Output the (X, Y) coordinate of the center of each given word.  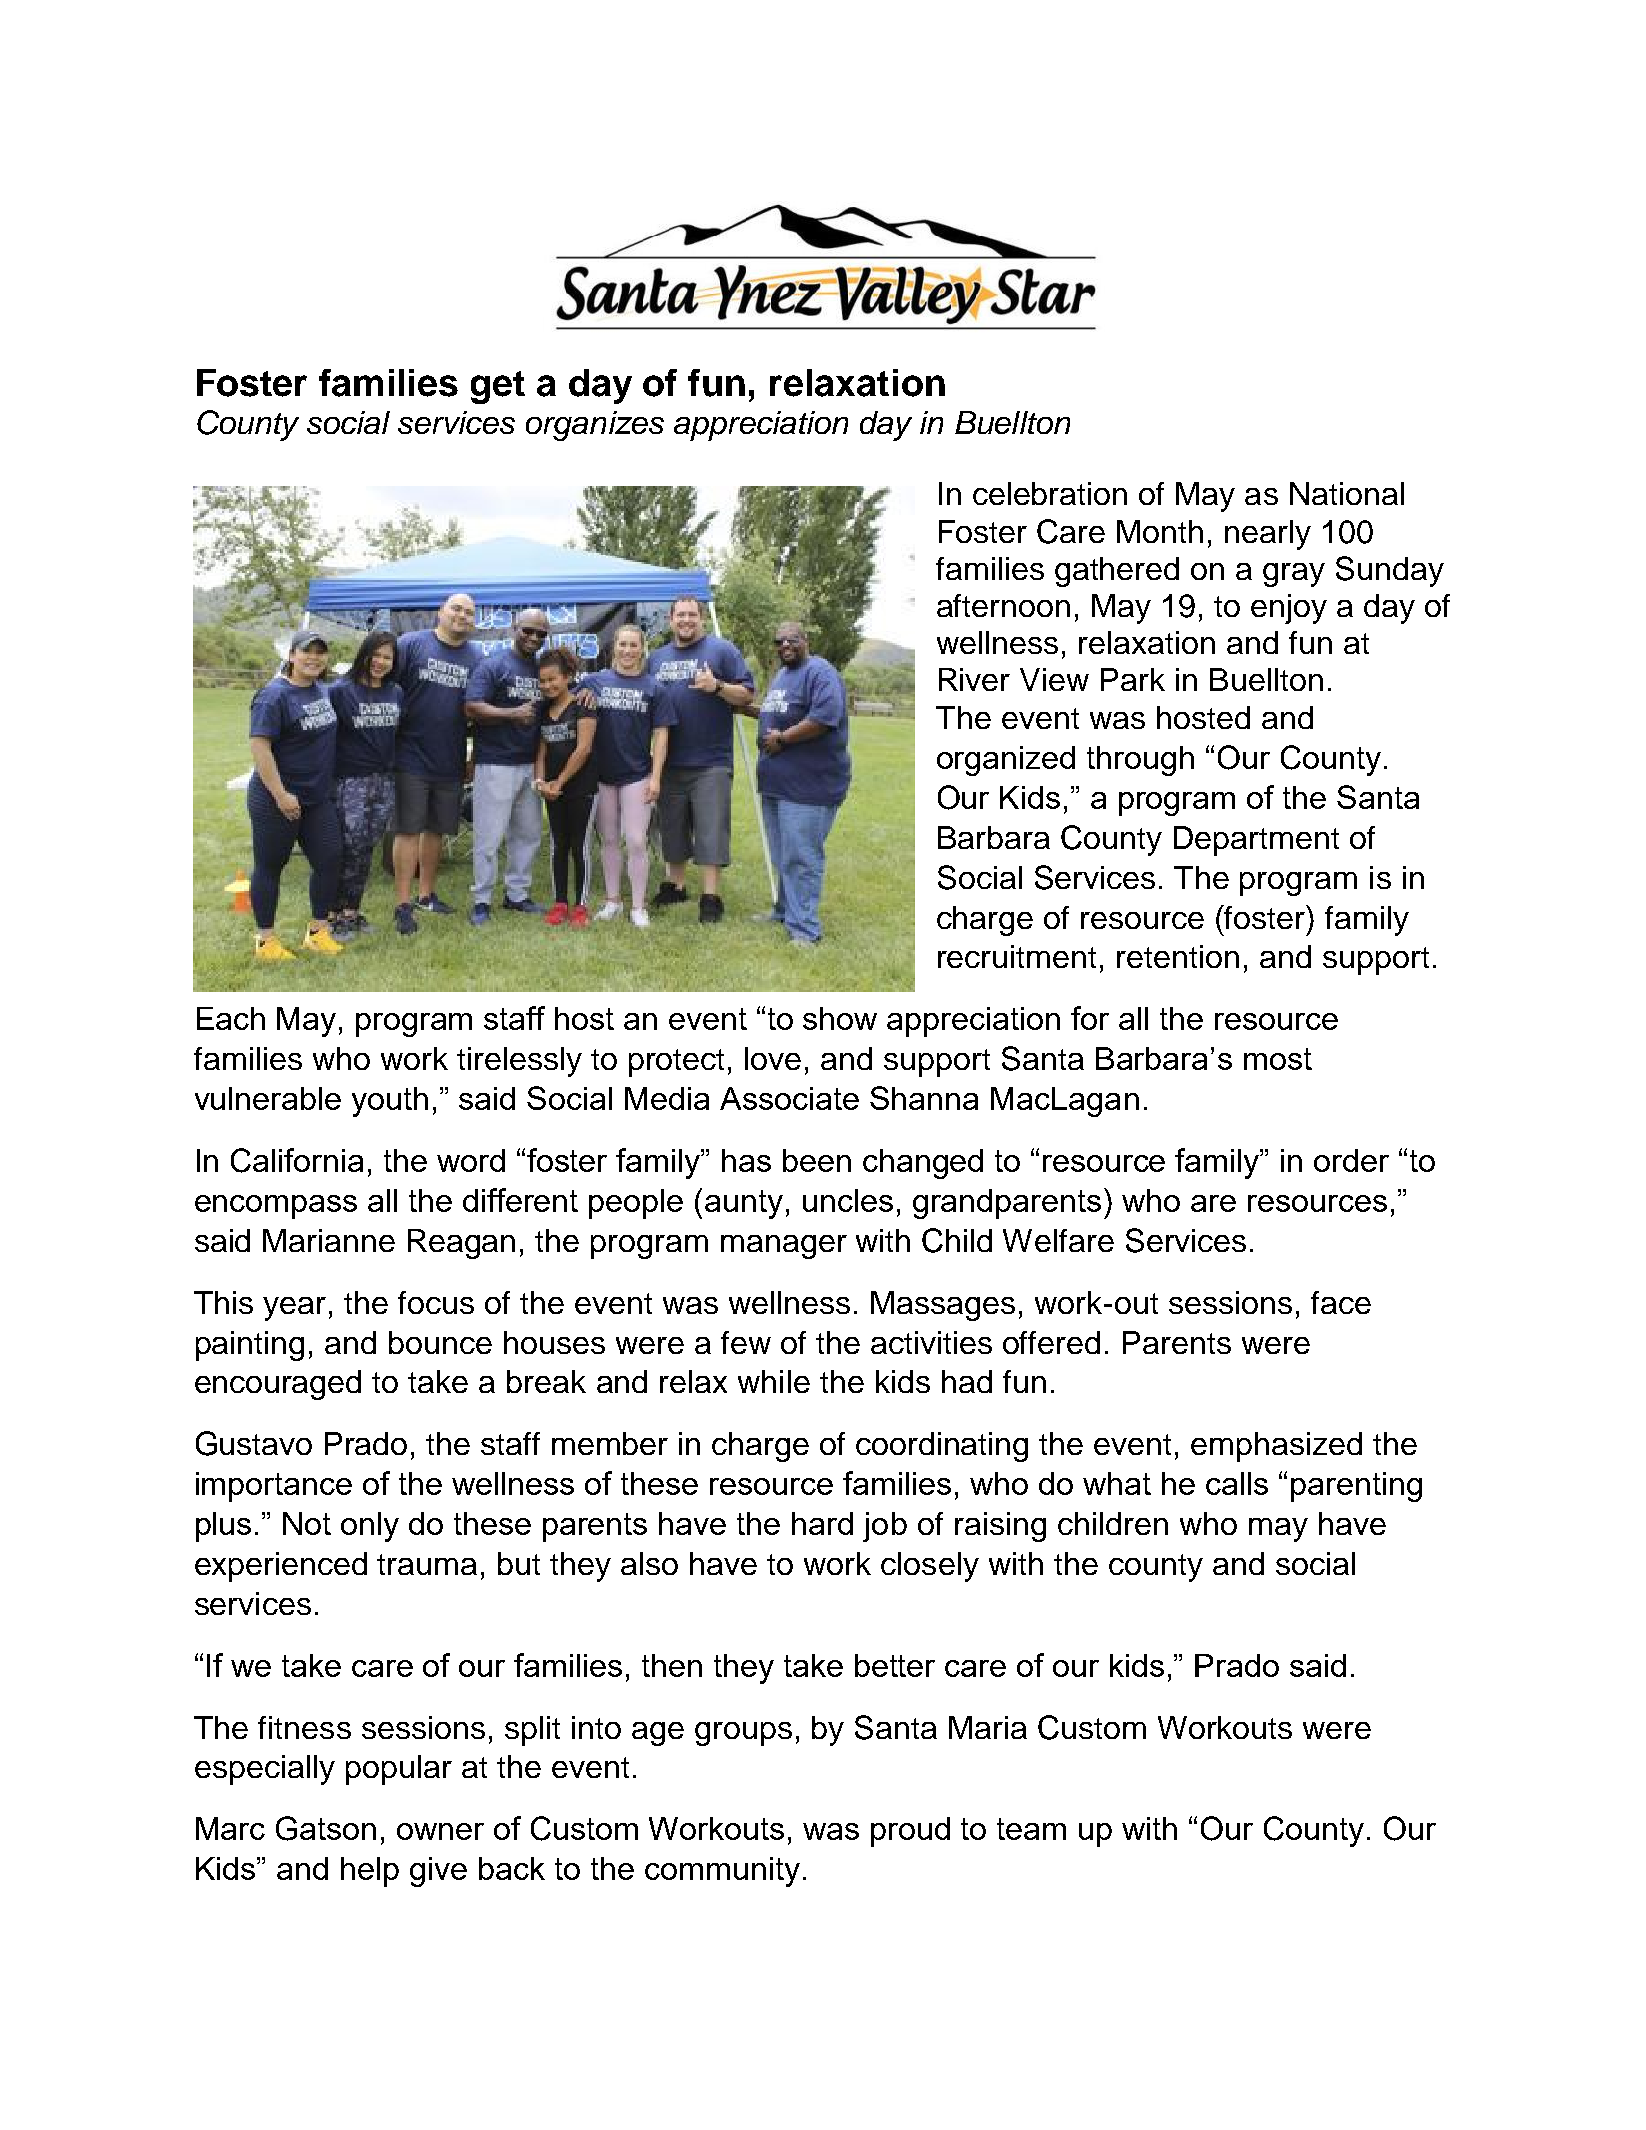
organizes (595, 426)
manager (784, 1247)
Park (1133, 679)
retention (1178, 956)
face (1341, 1302)
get (498, 387)
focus (436, 1302)
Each (231, 1018)
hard (822, 1523)
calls (1237, 1483)
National (1347, 493)
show (840, 1018)
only (370, 1527)
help (370, 1872)
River (974, 679)
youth (390, 1102)
